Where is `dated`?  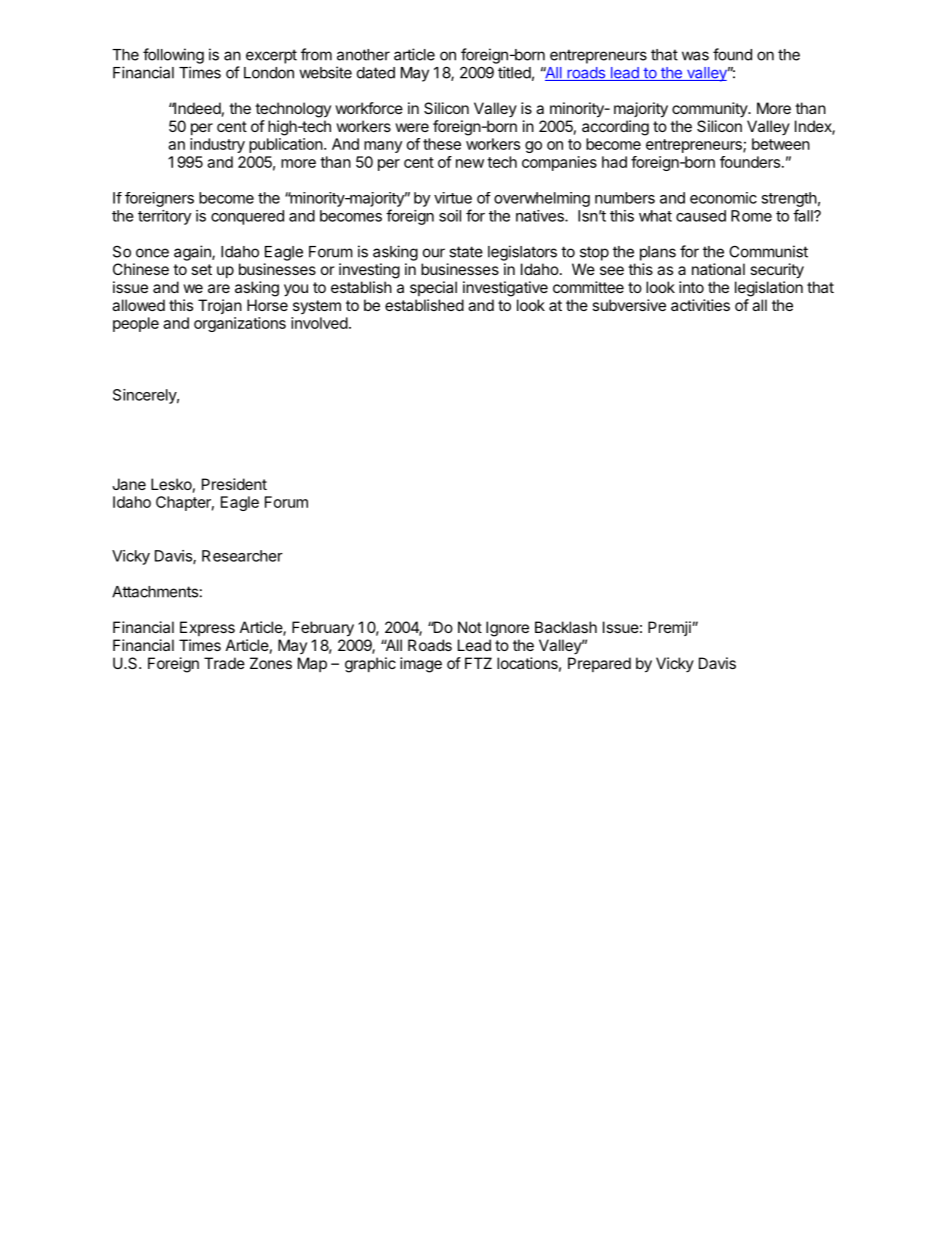
dated is located at coordinates (376, 73).
